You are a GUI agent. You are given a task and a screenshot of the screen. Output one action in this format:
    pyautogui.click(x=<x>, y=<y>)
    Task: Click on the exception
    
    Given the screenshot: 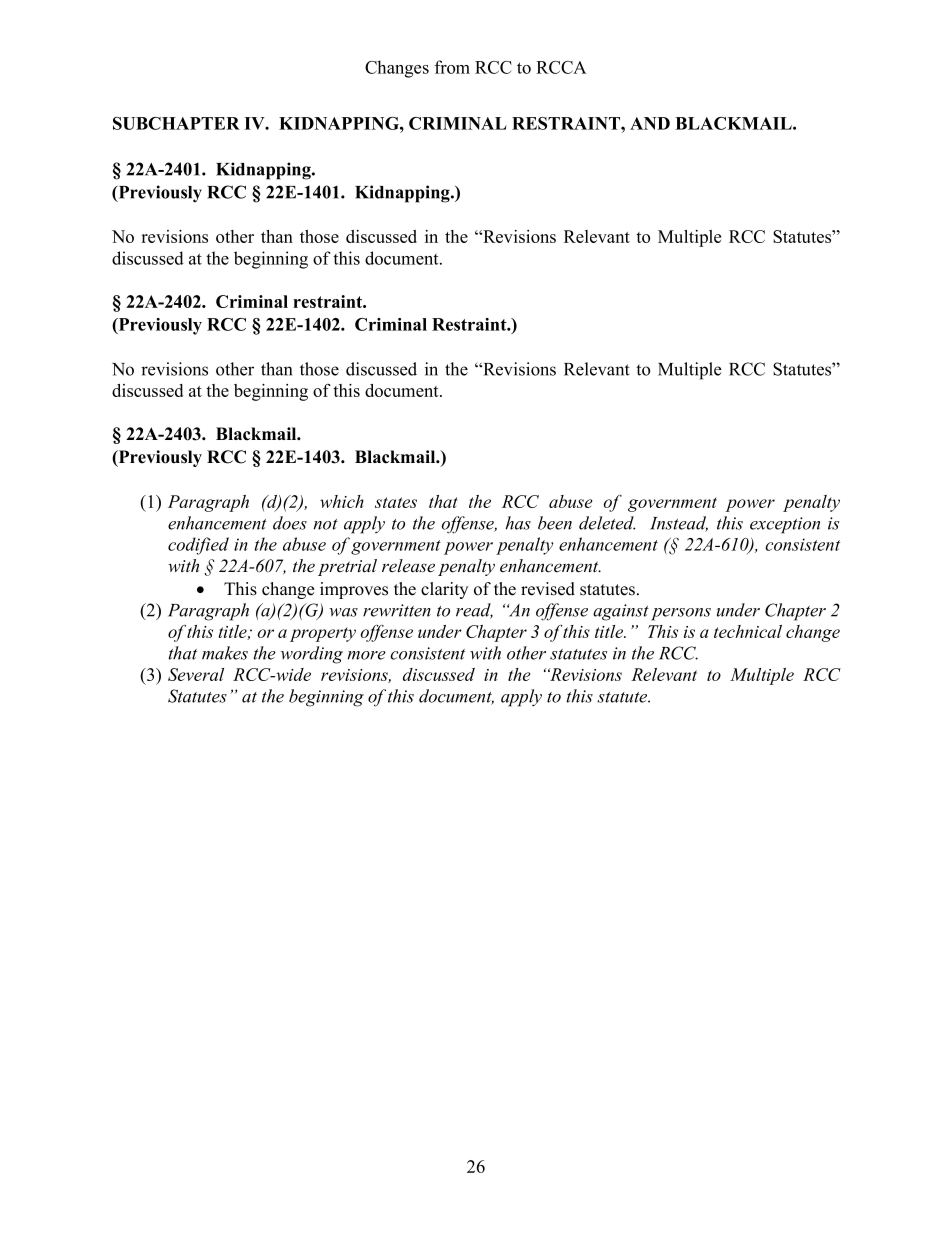 What is the action you would take?
    pyautogui.click(x=785, y=525)
